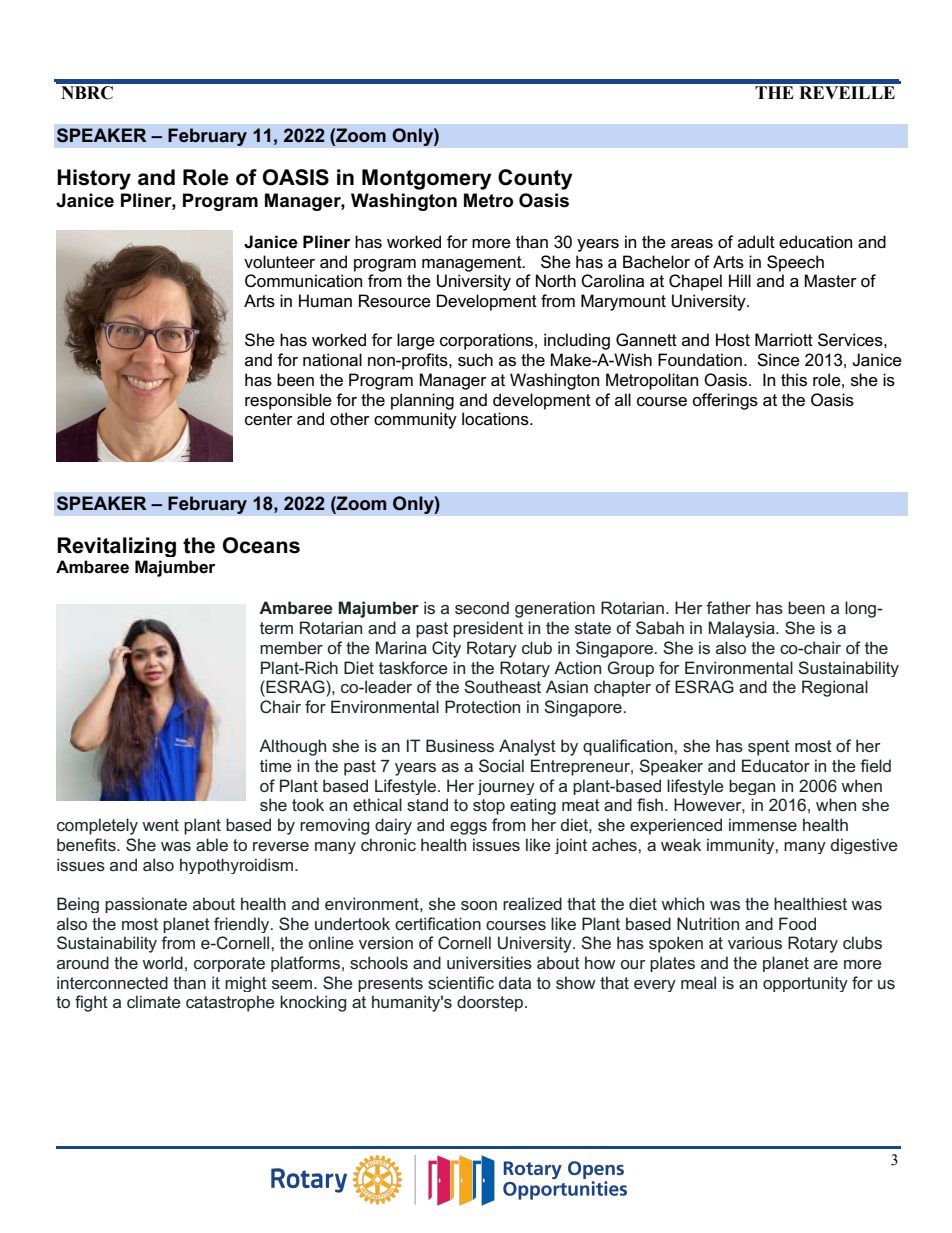  Describe the element at coordinates (769, 748) in the screenshot. I see `spent` at that location.
